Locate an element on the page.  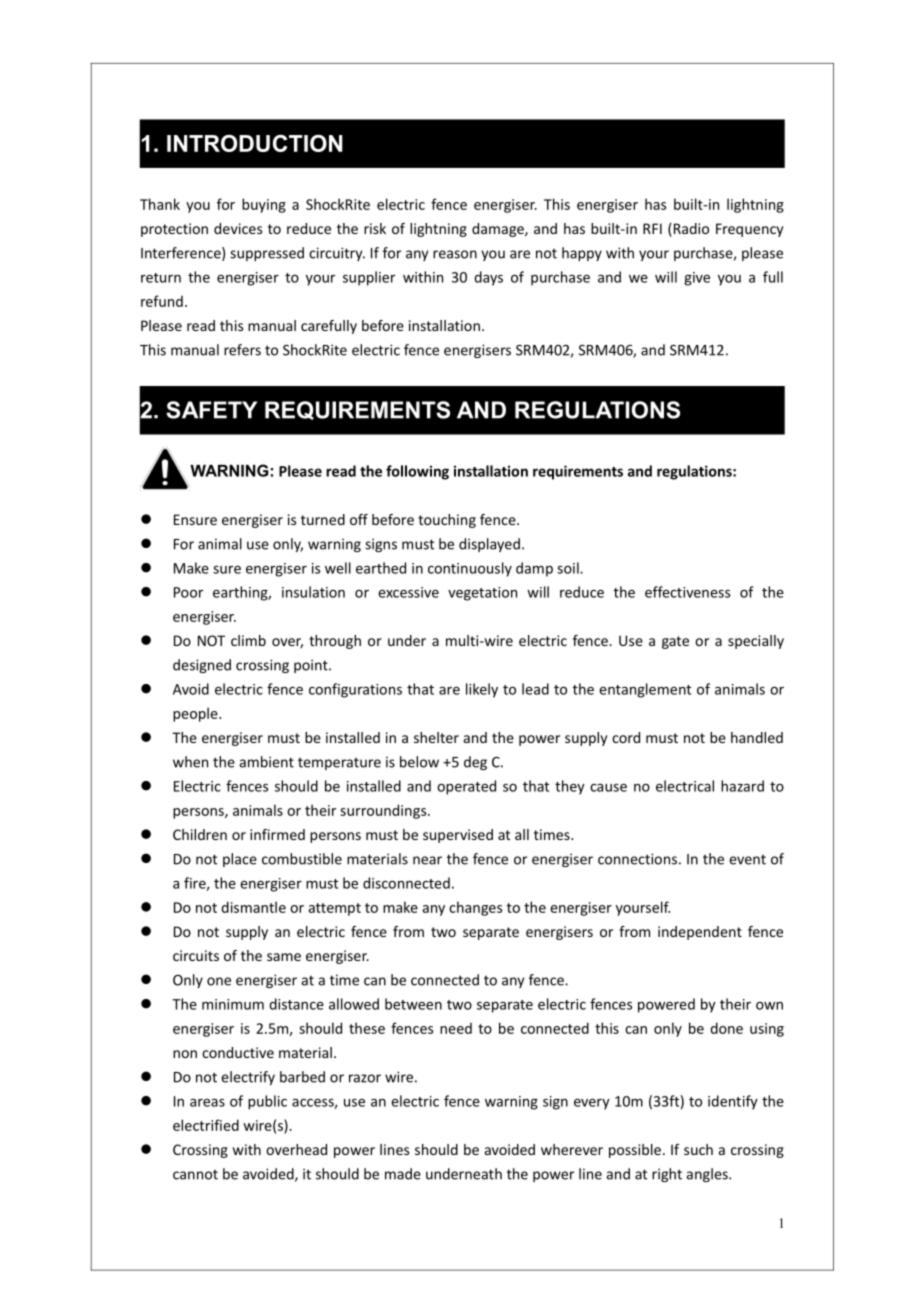
gate is located at coordinates (675, 642).
